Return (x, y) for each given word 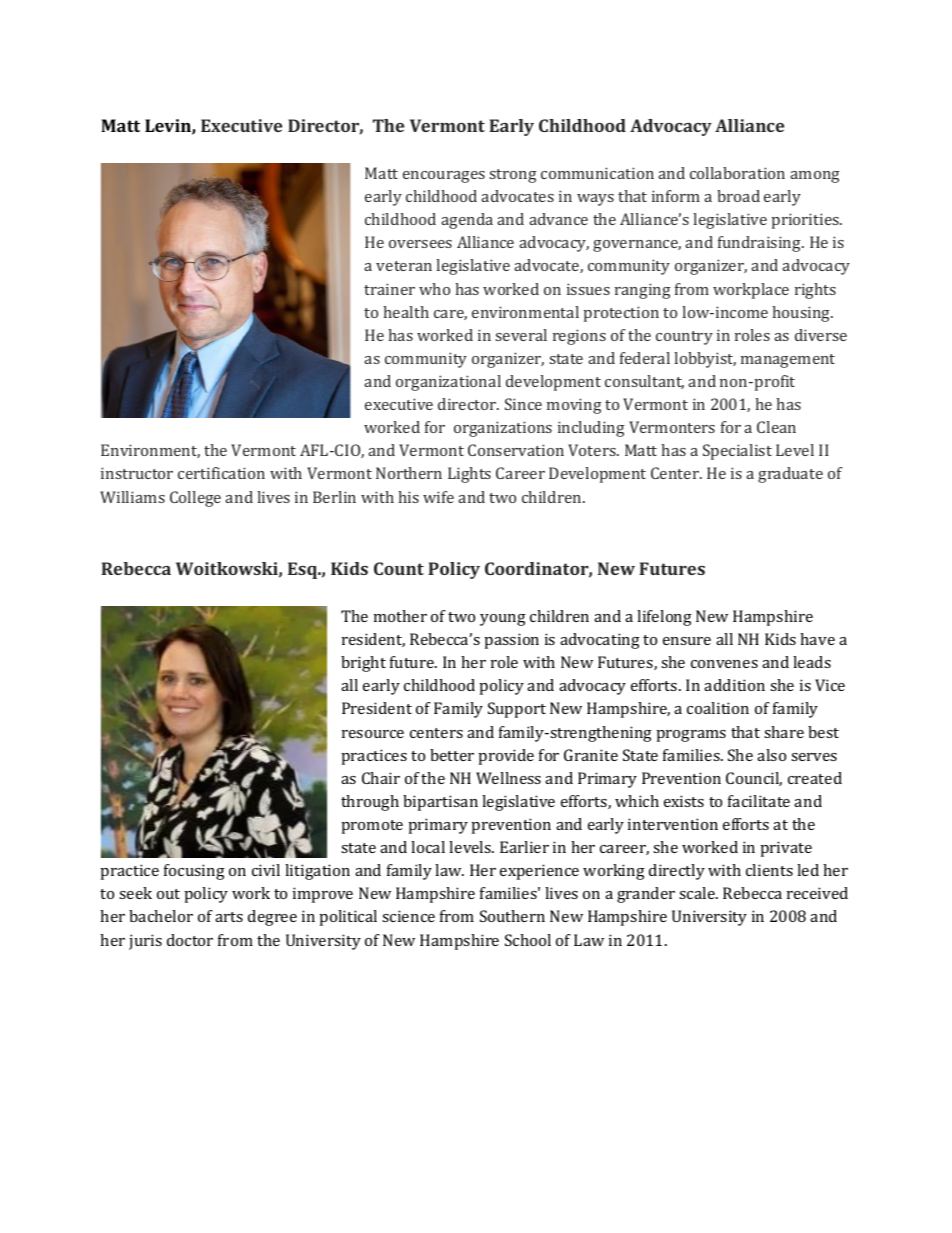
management (788, 361)
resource (373, 734)
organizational (448, 383)
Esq (304, 570)
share (784, 732)
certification (221, 473)
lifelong (664, 618)
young (503, 620)
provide (506, 757)
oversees (420, 244)
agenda (467, 221)
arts (229, 917)
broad (738, 196)
